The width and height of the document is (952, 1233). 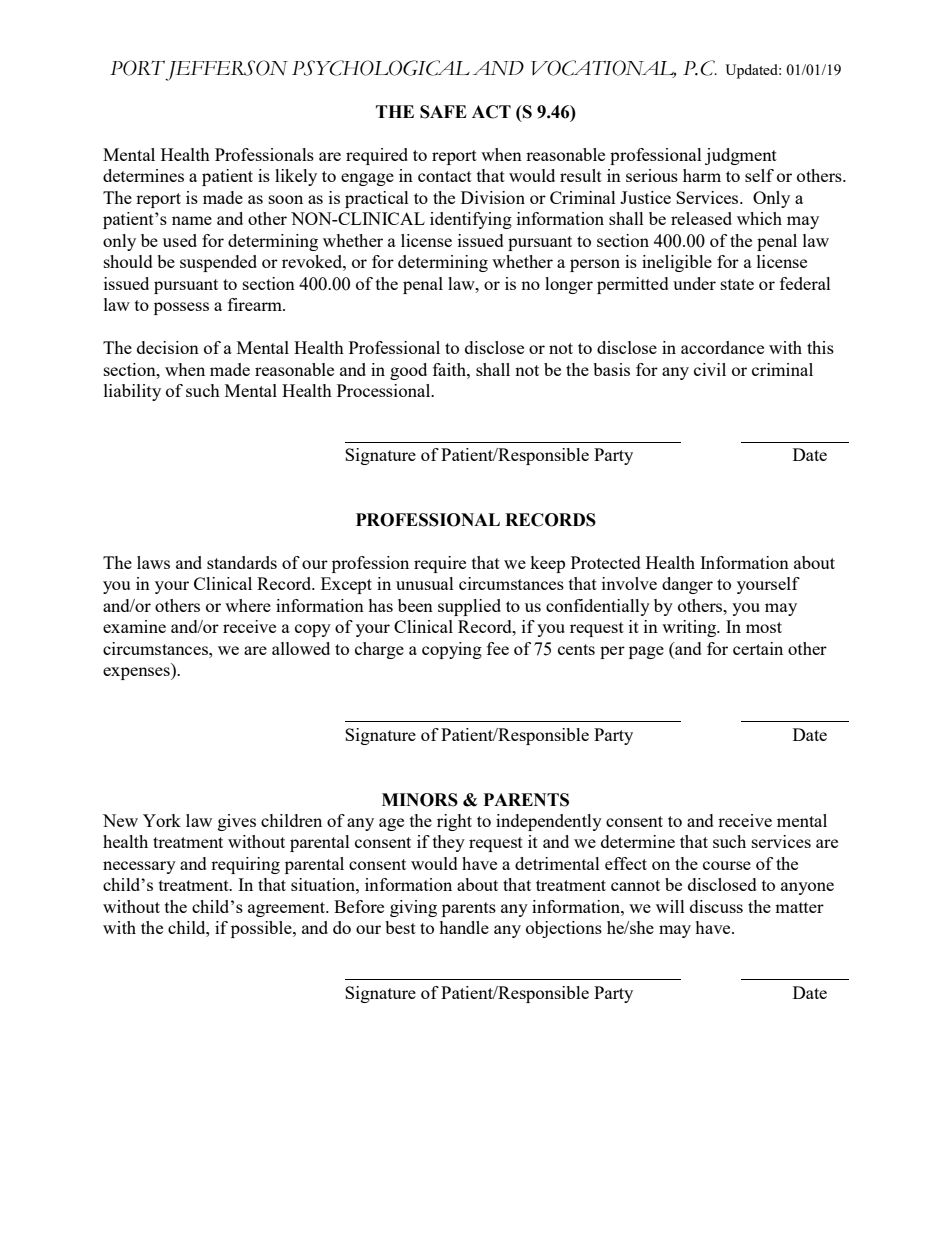 I want to click on SAFE, so click(x=443, y=112).
